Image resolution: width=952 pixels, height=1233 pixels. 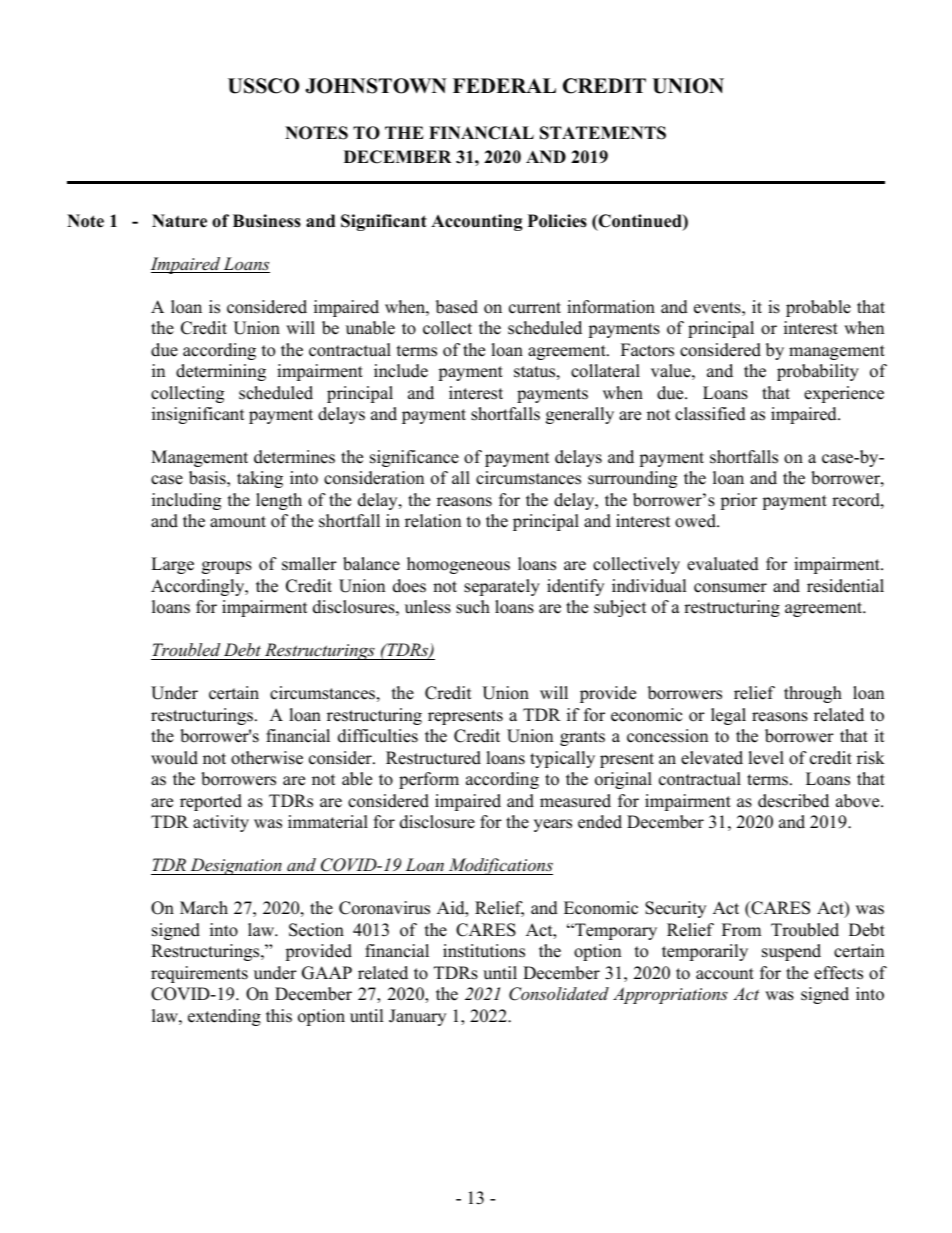 I want to click on Business, so click(x=267, y=221).
